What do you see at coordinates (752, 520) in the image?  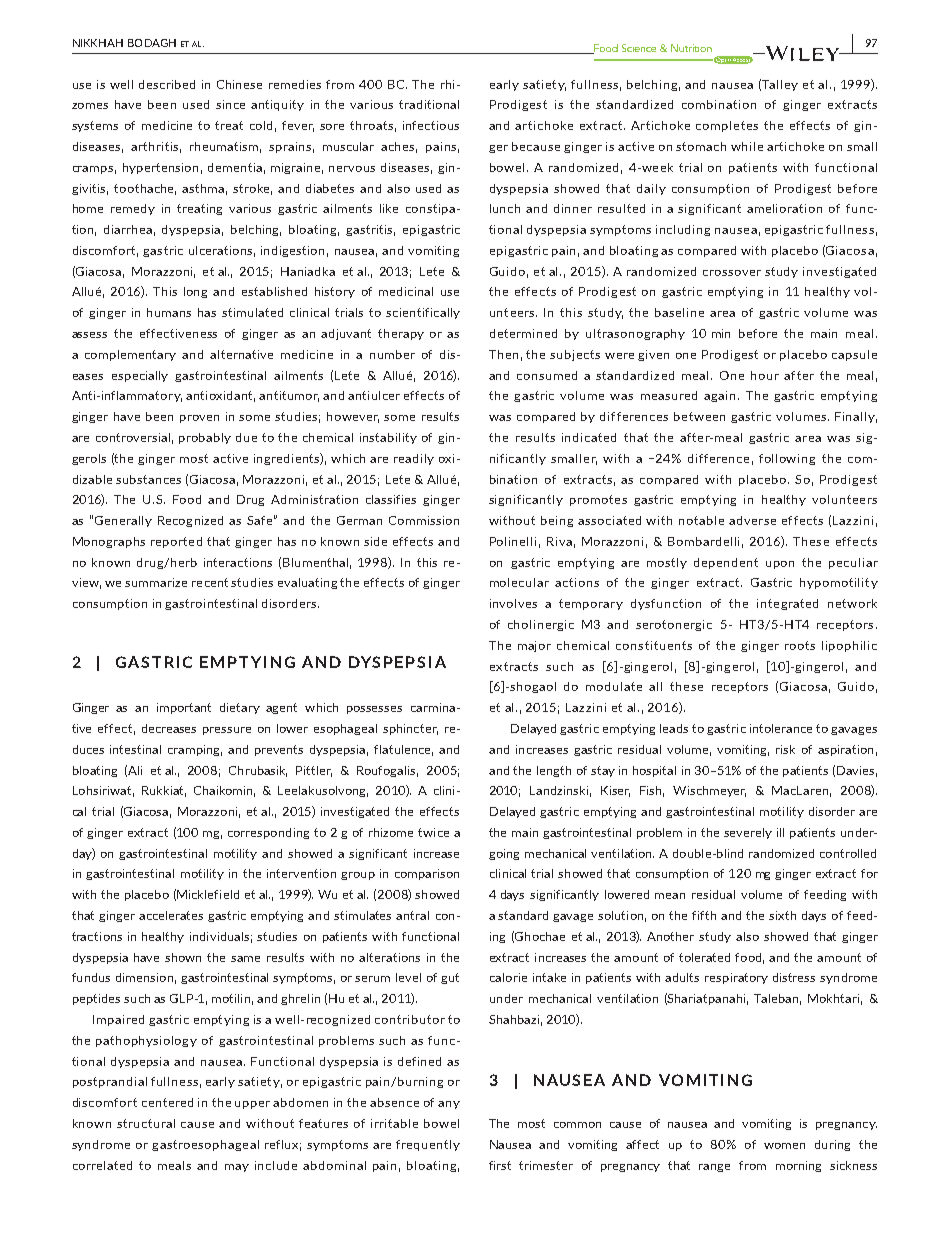 I see `adverse` at bounding box center [752, 520].
